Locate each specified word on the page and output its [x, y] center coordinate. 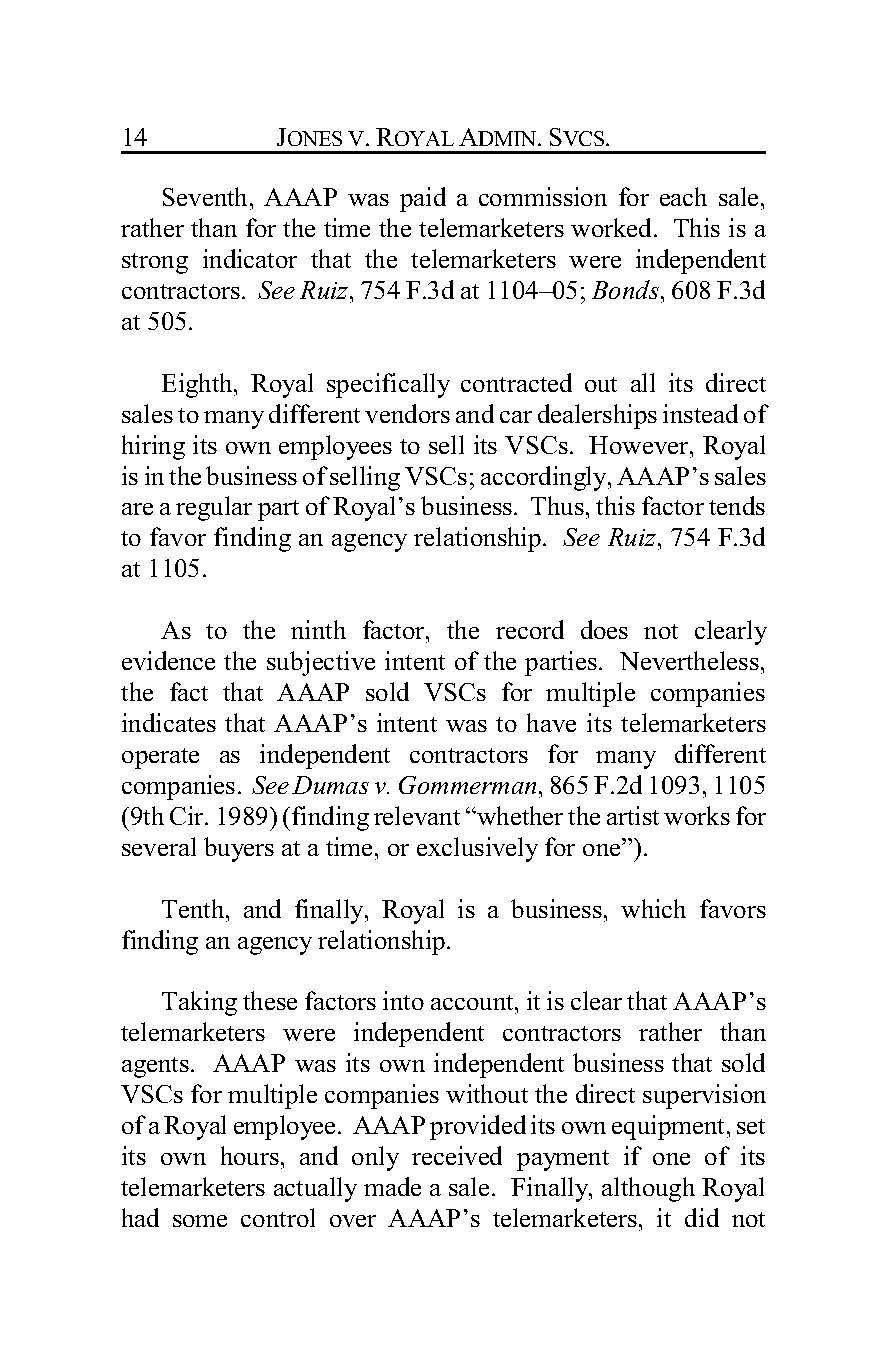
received [457, 1155]
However [640, 445]
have [551, 722]
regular [214, 508]
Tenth [193, 908]
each [683, 196]
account [473, 1002]
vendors [407, 413]
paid [423, 199]
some [200, 1221]
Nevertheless [689, 660]
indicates [169, 722]
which [653, 908]
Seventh [205, 196]
